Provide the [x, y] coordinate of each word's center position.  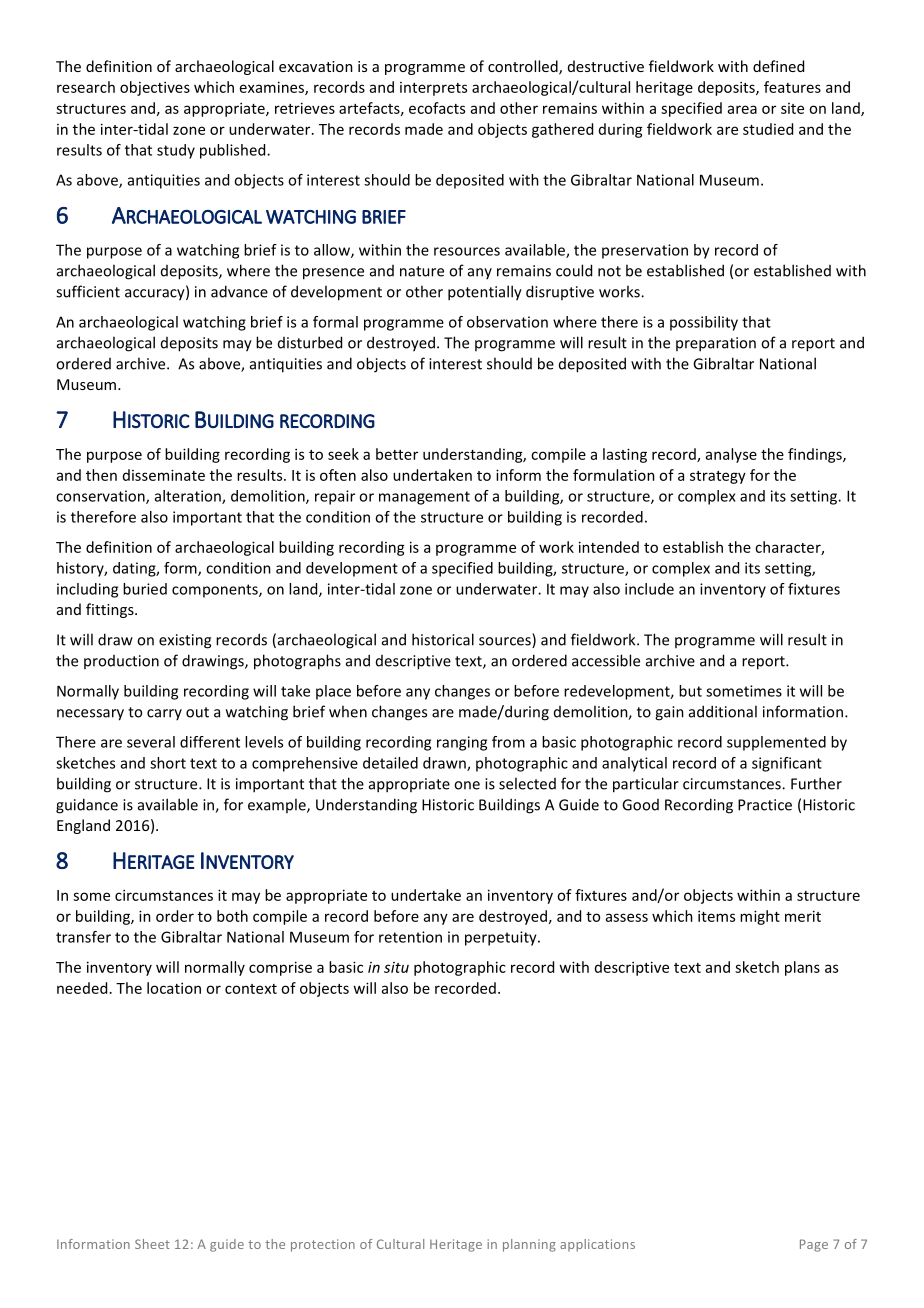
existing [185, 641]
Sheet [152, 1244]
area [742, 109]
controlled [524, 67]
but [690, 691]
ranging [462, 743]
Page [814, 1245]
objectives [155, 88]
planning [529, 1245]
